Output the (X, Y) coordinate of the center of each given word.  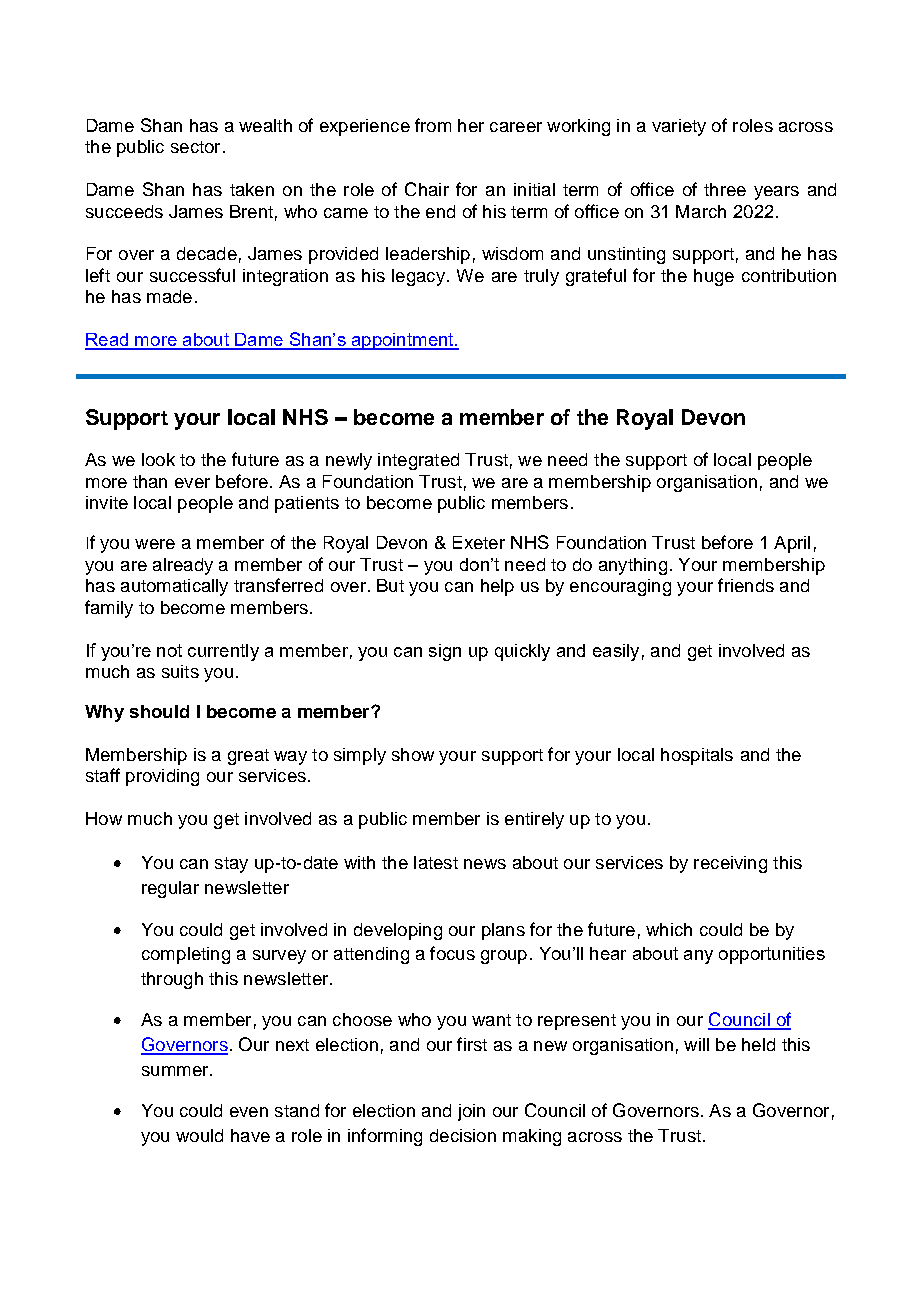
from (433, 125)
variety (679, 127)
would (199, 1135)
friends (746, 585)
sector (195, 147)
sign (445, 652)
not (169, 650)
